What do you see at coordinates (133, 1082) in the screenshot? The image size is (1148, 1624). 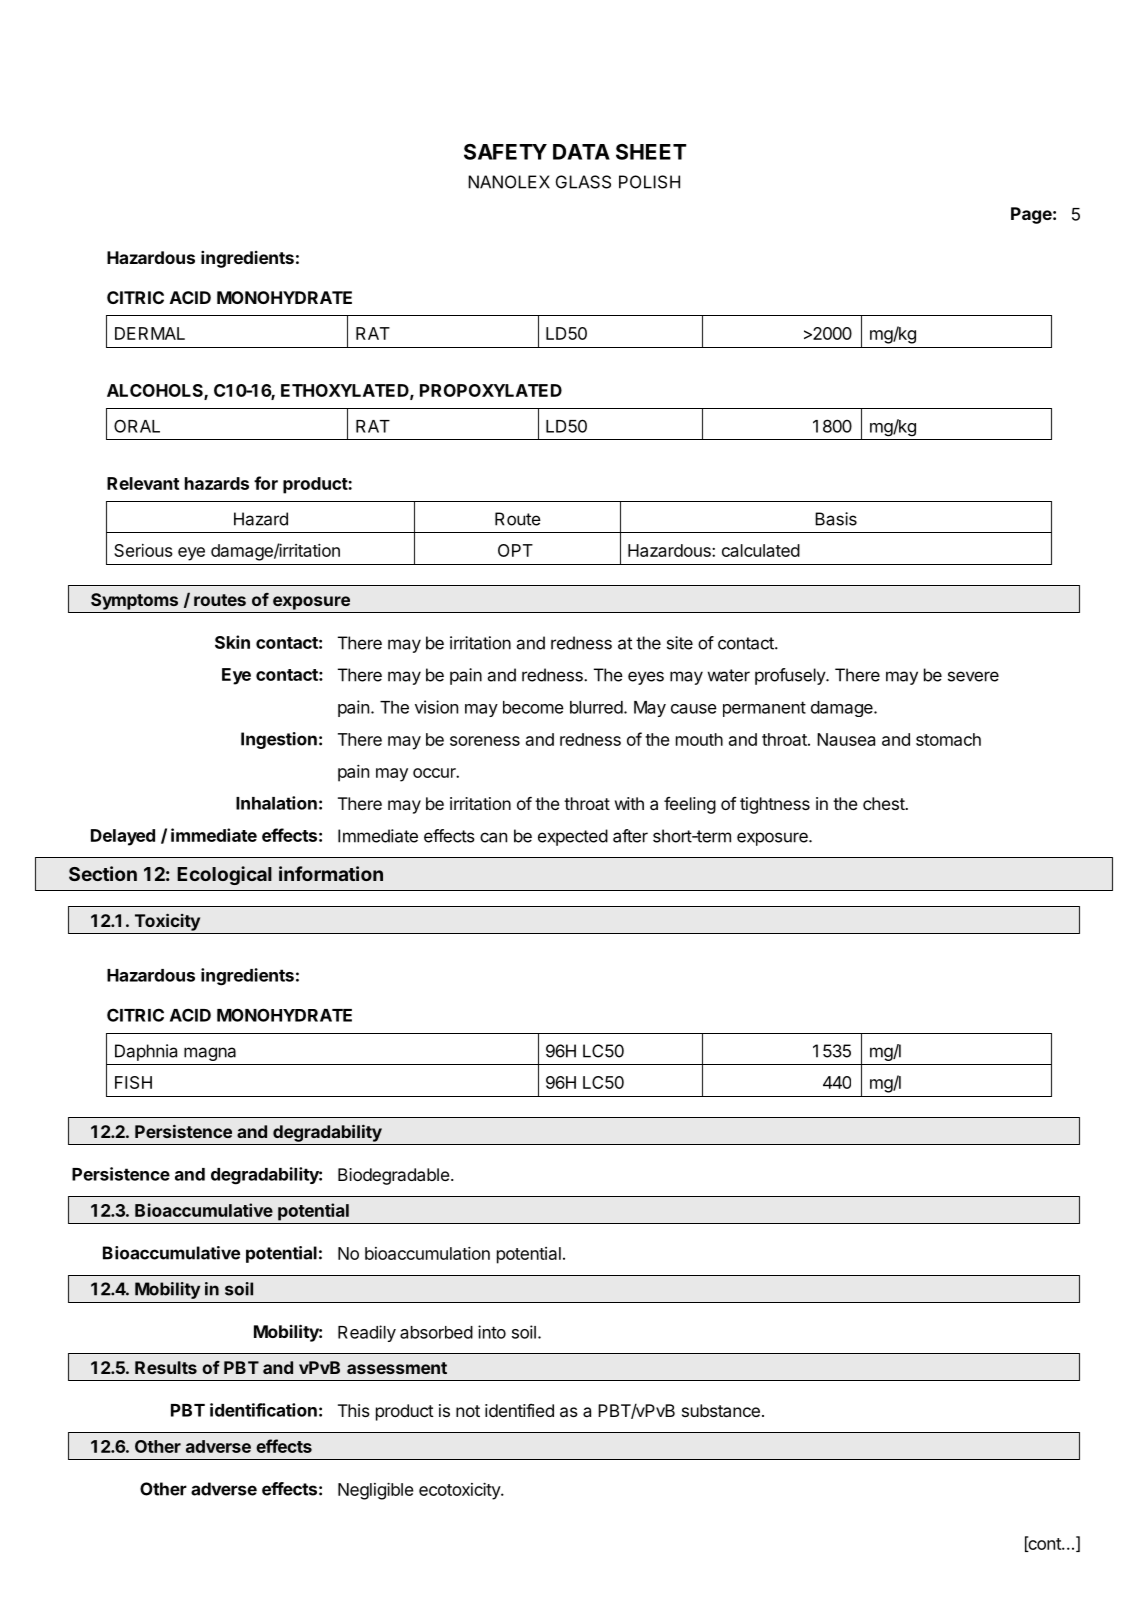 I see `FISH` at bounding box center [133, 1082].
